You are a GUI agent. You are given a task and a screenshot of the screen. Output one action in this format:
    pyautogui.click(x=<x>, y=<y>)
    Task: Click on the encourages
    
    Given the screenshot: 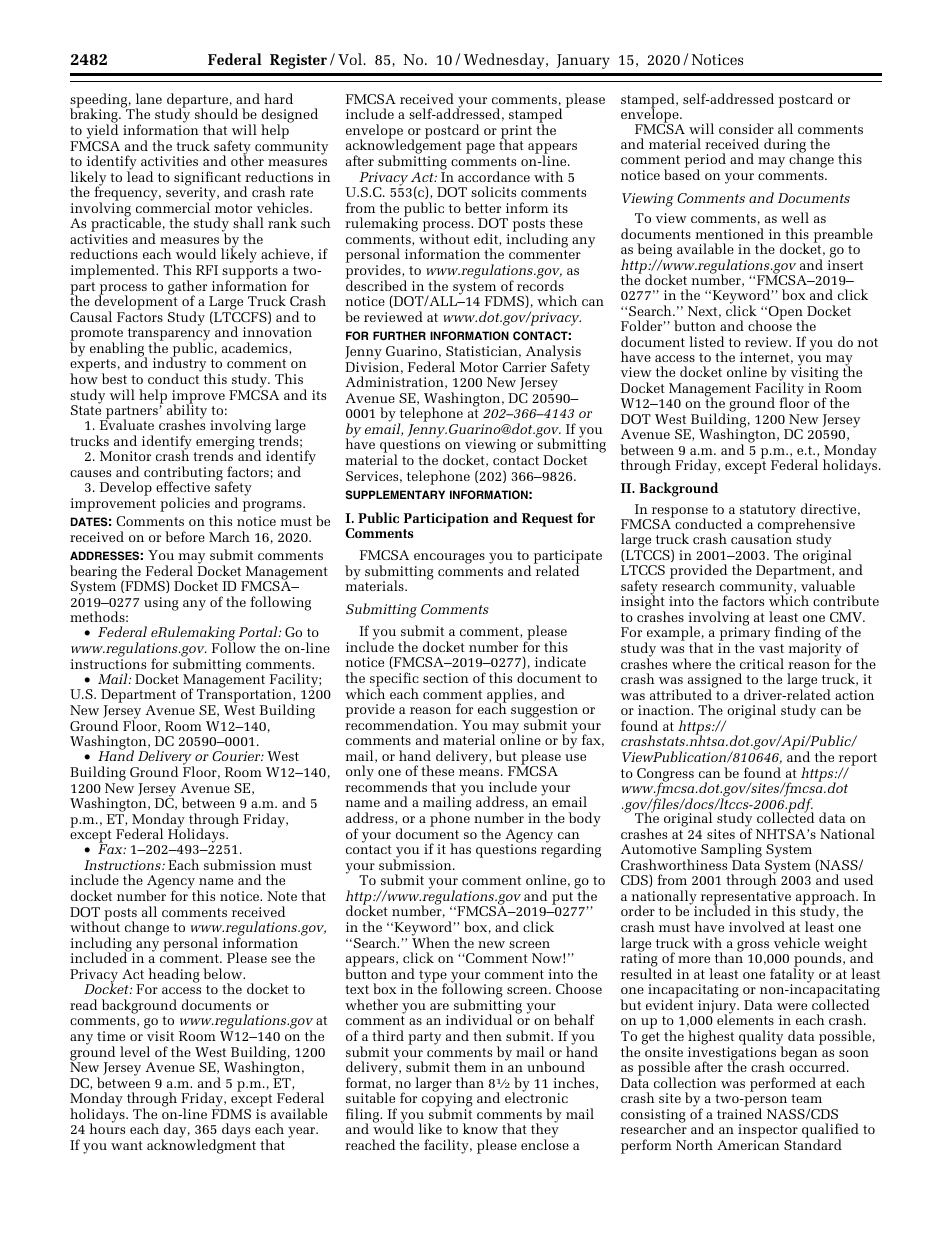 What is the action you would take?
    pyautogui.click(x=449, y=558)
